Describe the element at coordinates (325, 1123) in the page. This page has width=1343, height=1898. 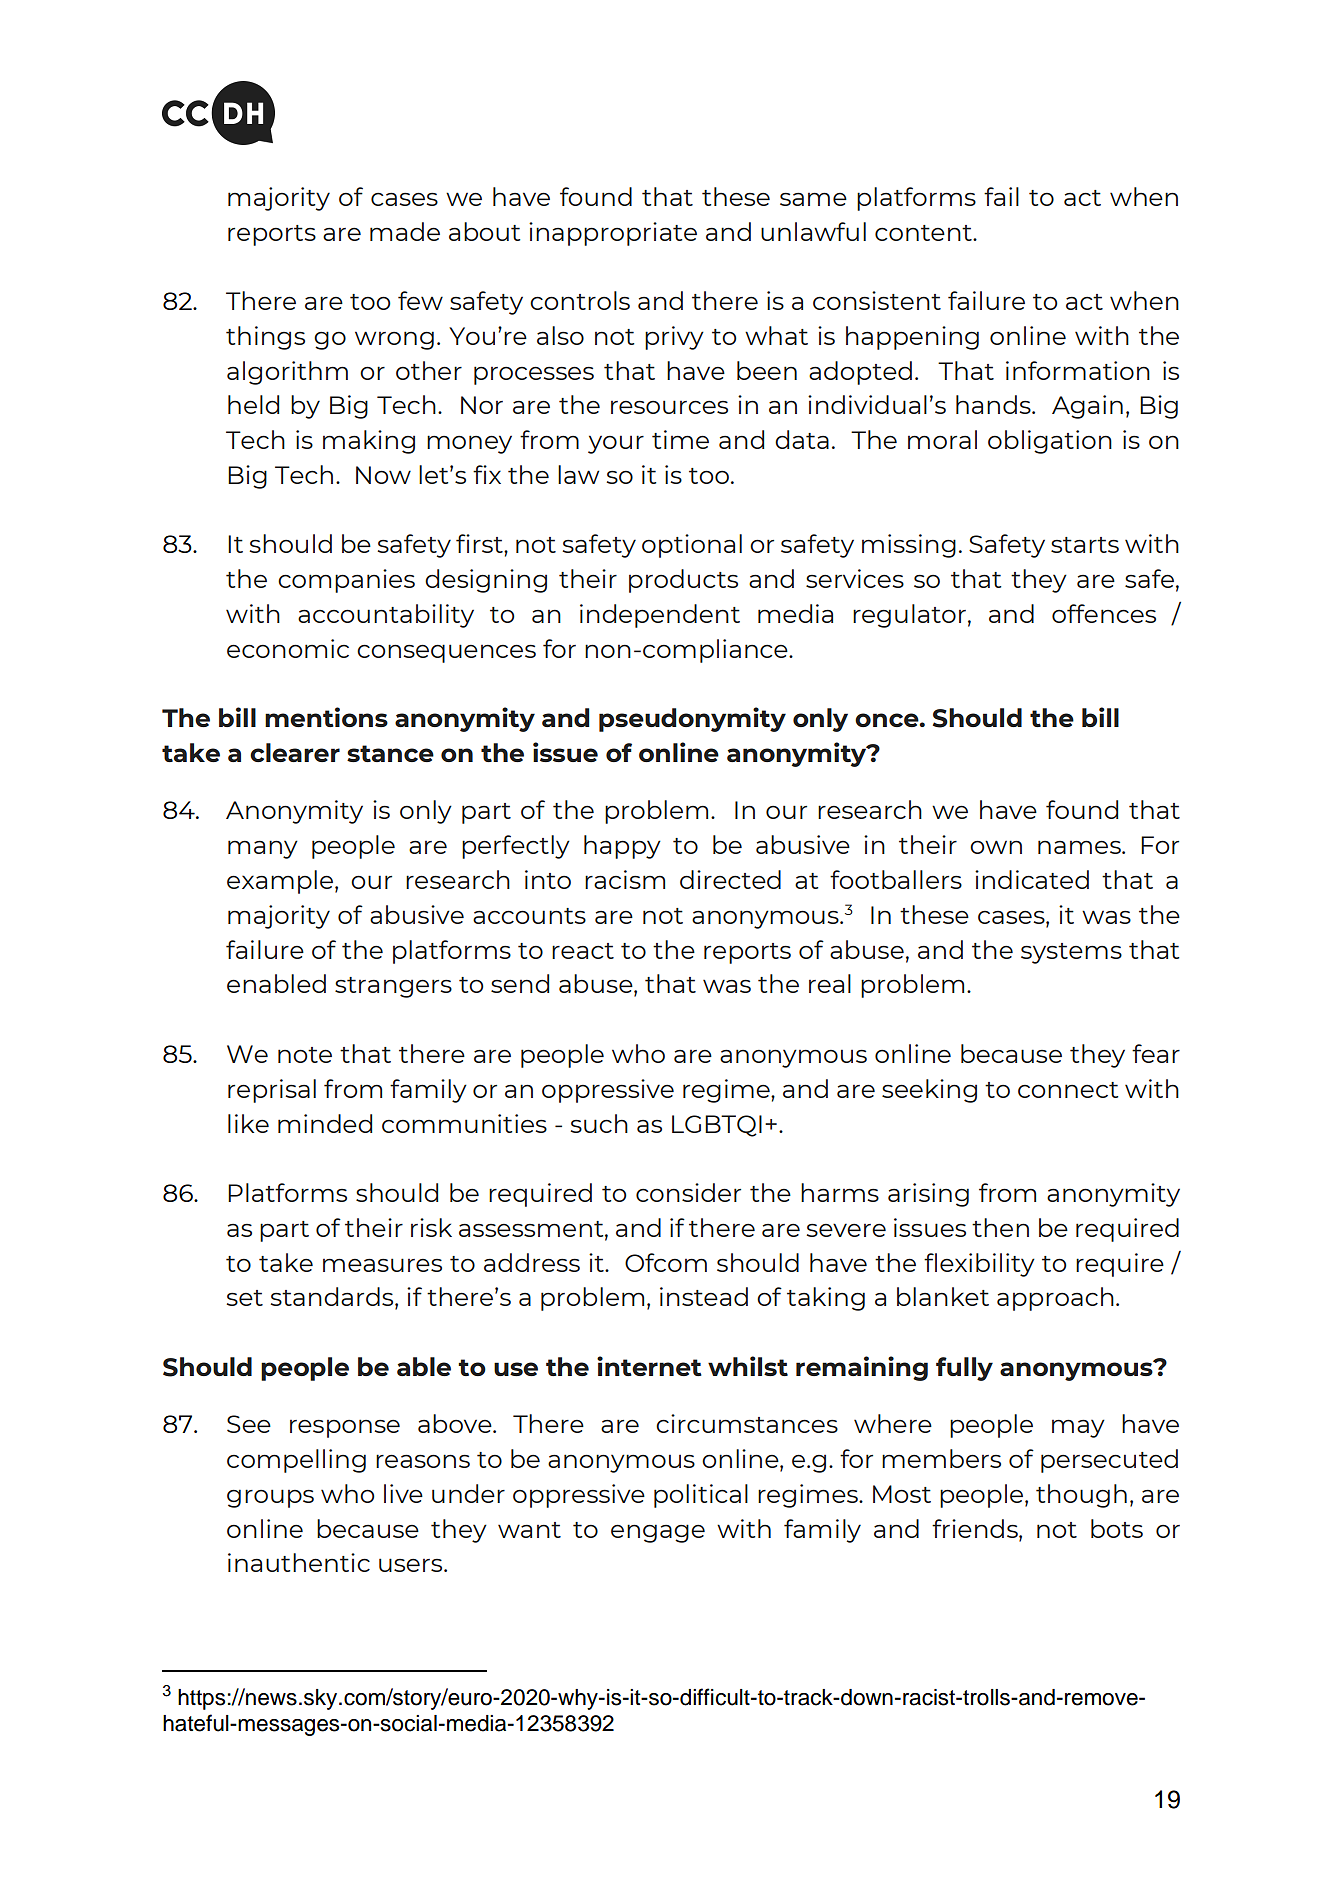
I see `minded` at that location.
